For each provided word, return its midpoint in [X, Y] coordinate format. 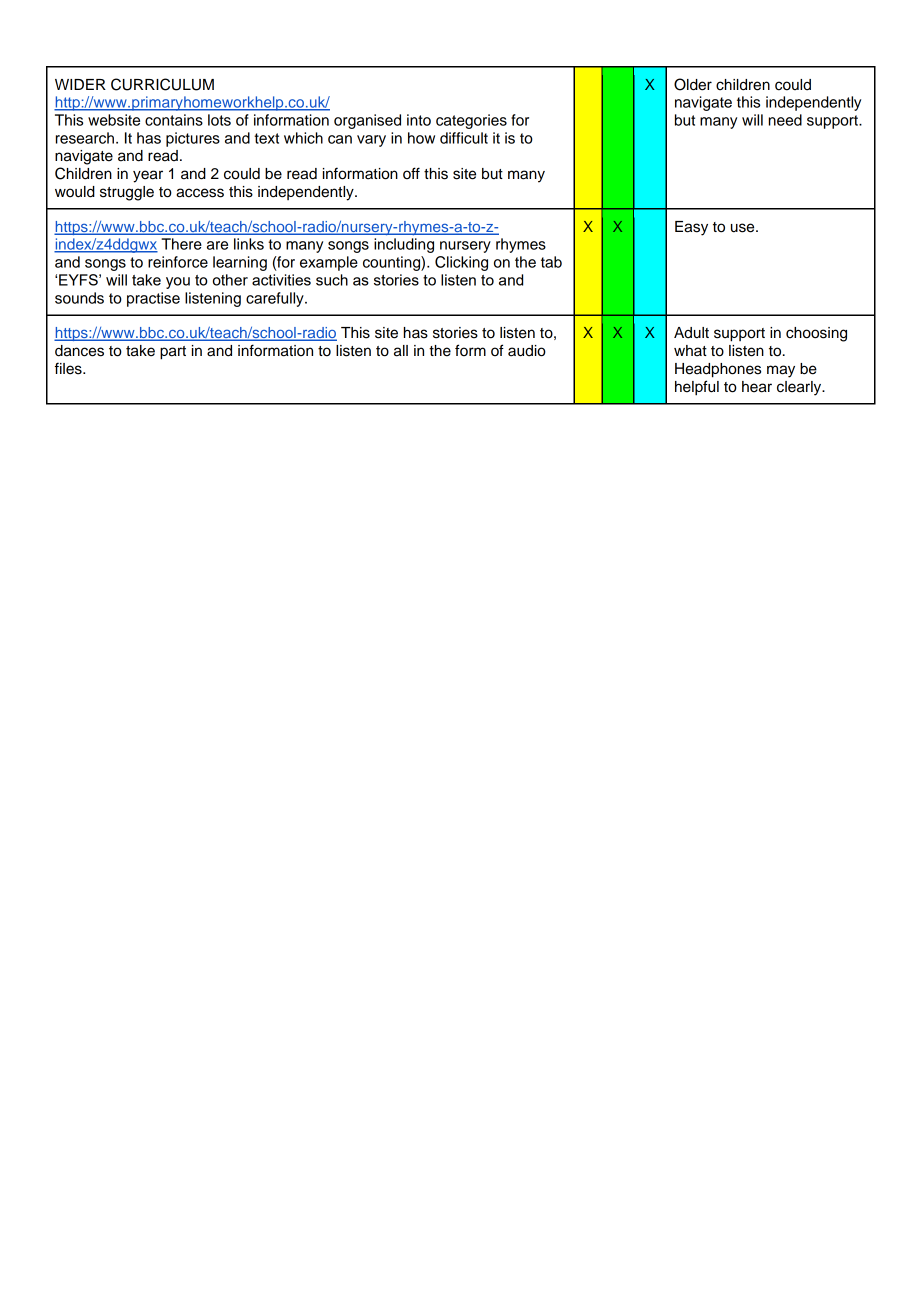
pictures [193, 139]
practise [153, 299]
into [419, 120]
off [411, 173]
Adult [691, 333]
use [744, 228]
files [69, 368]
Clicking [461, 263]
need [785, 120]
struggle [127, 193]
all [401, 351]
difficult [464, 138]
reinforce [178, 262]
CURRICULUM [162, 84]
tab [551, 262]
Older [693, 84]
